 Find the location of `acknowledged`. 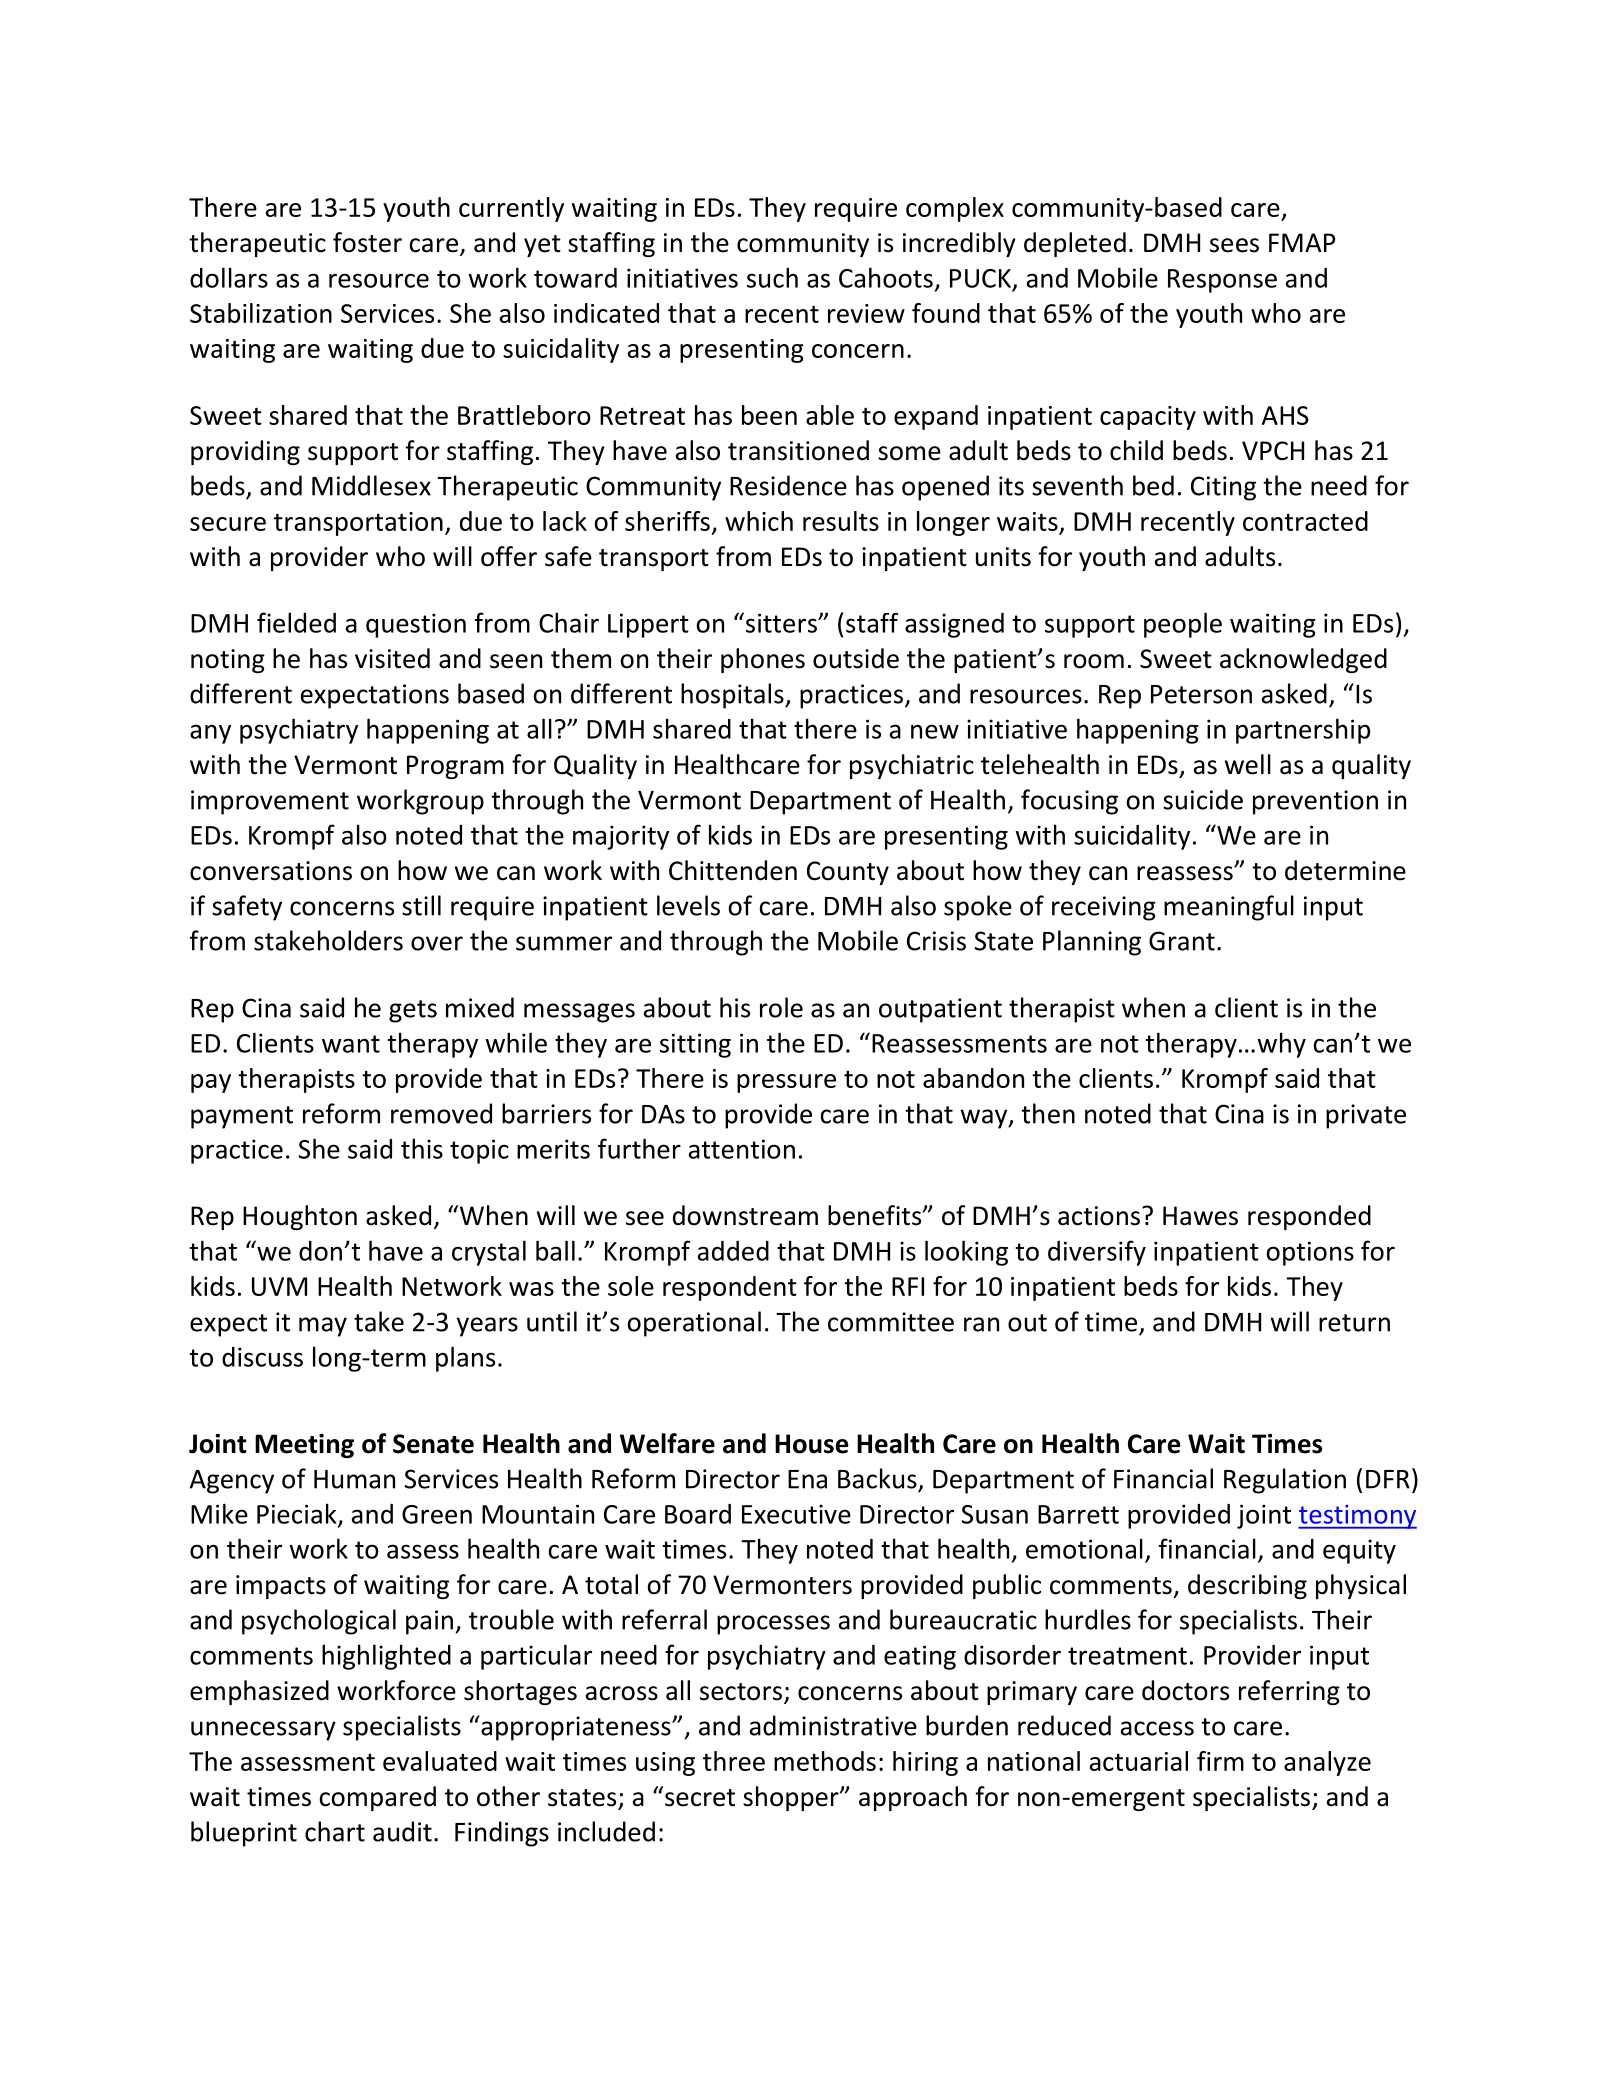

acknowledged is located at coordinates (1303, 660).
